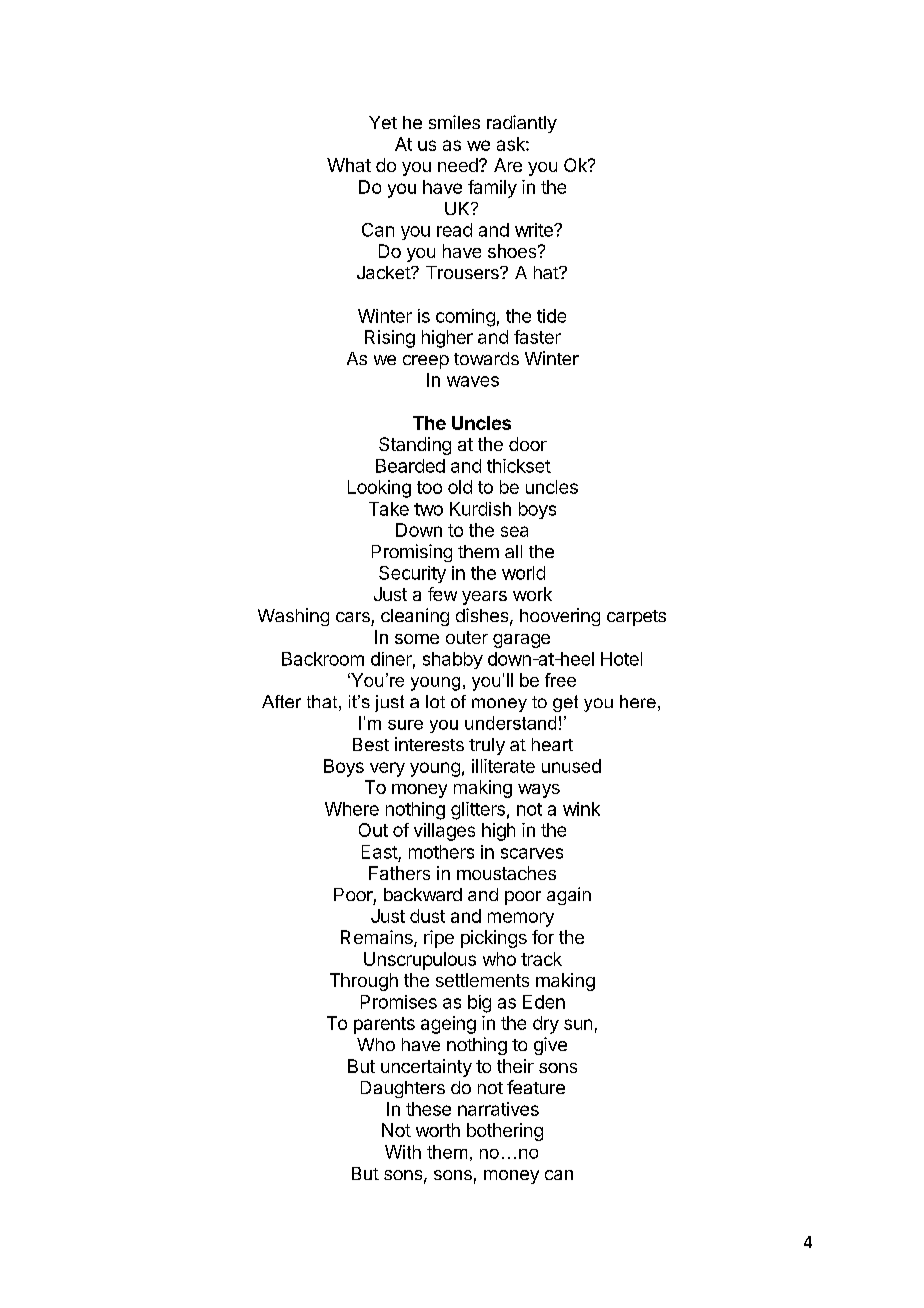  Describe the element at coordinates (467, 637) in the image. I see `outer` at that location.
